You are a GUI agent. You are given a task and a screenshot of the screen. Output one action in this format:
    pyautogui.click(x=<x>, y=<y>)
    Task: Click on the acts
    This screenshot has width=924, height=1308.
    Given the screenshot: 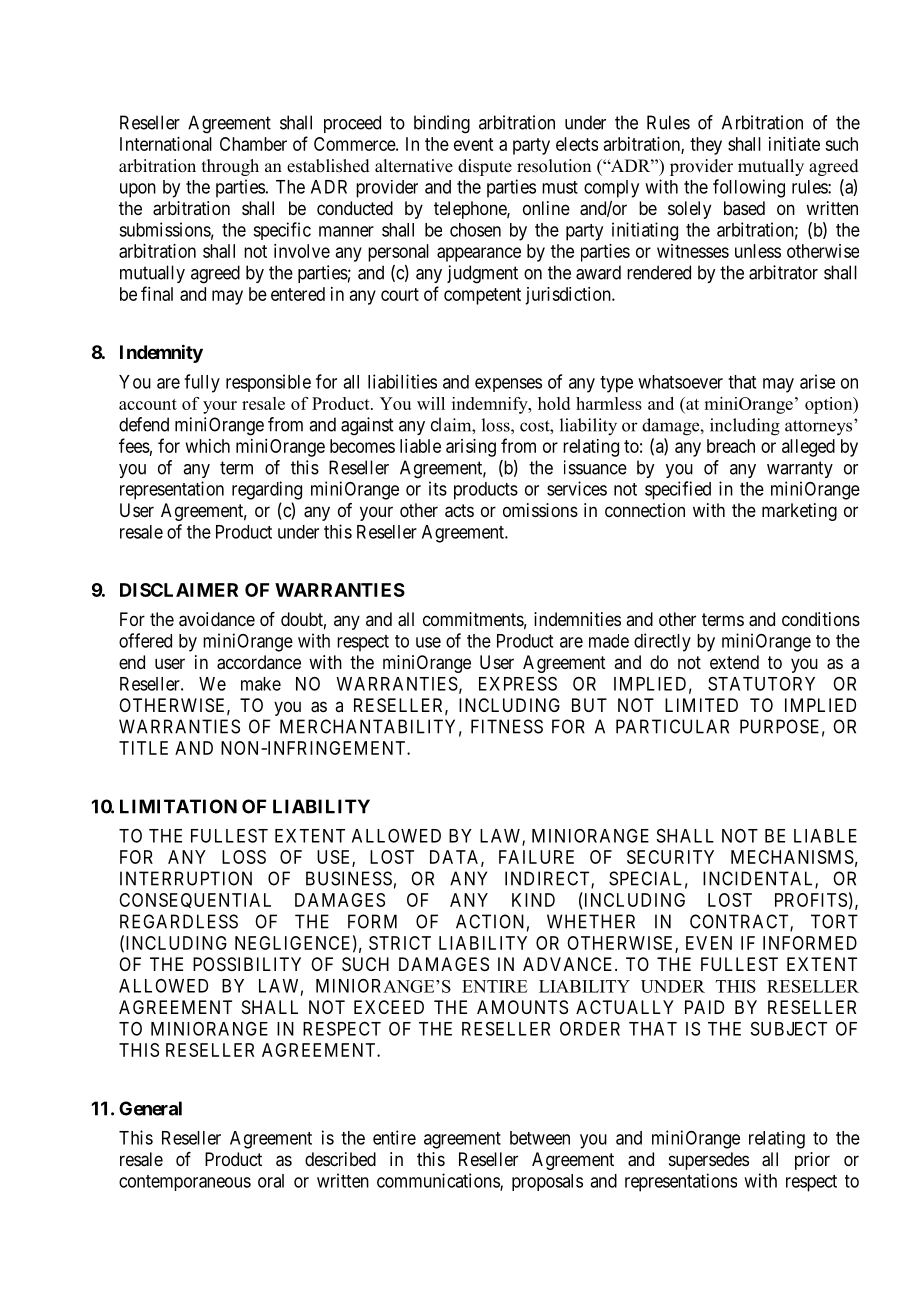 What is the action you would take?
    pyautogui.click(x=459, y=511)
